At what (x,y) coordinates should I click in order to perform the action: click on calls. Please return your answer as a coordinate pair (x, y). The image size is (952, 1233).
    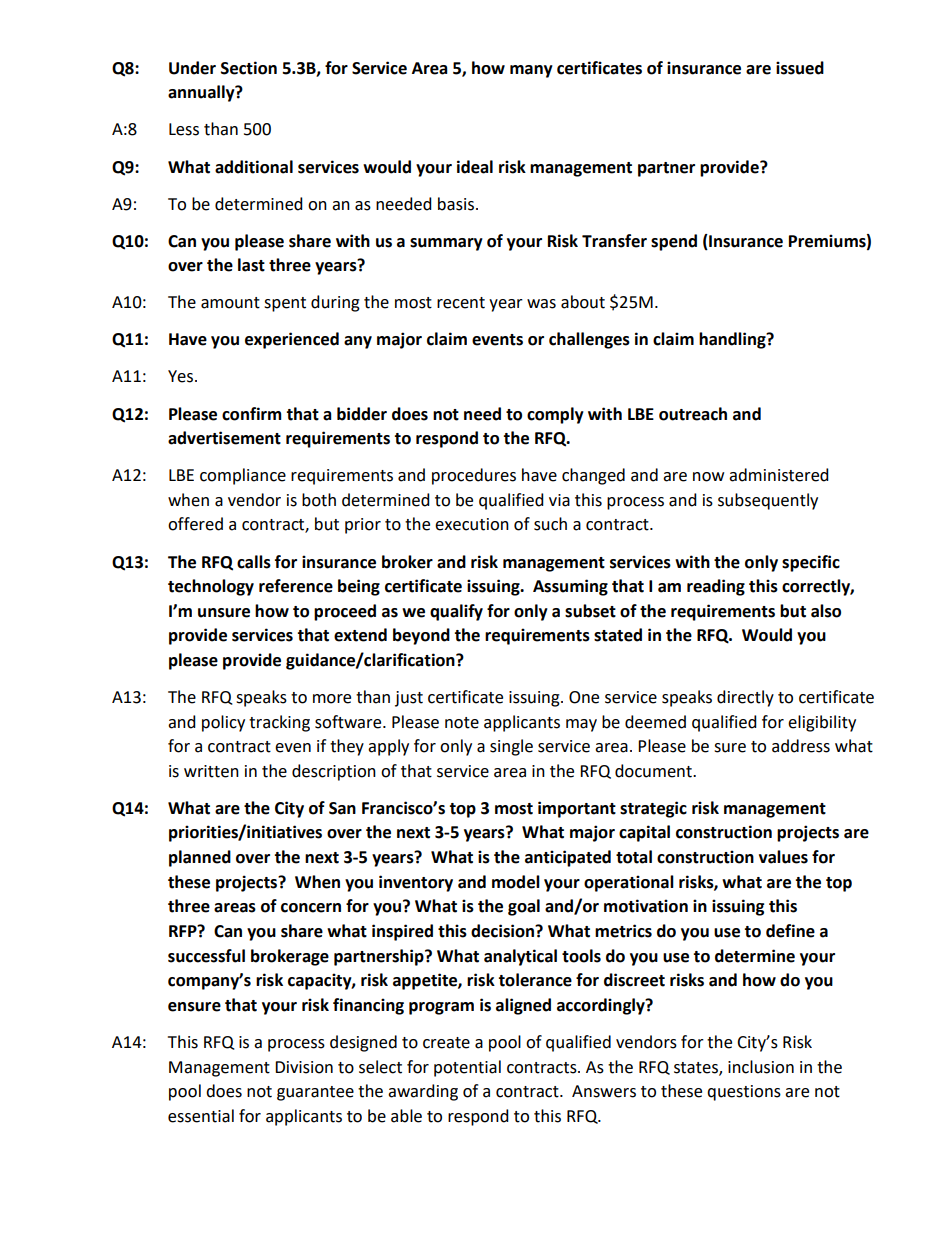
    Looking at the image, I should click on (254, 562).
